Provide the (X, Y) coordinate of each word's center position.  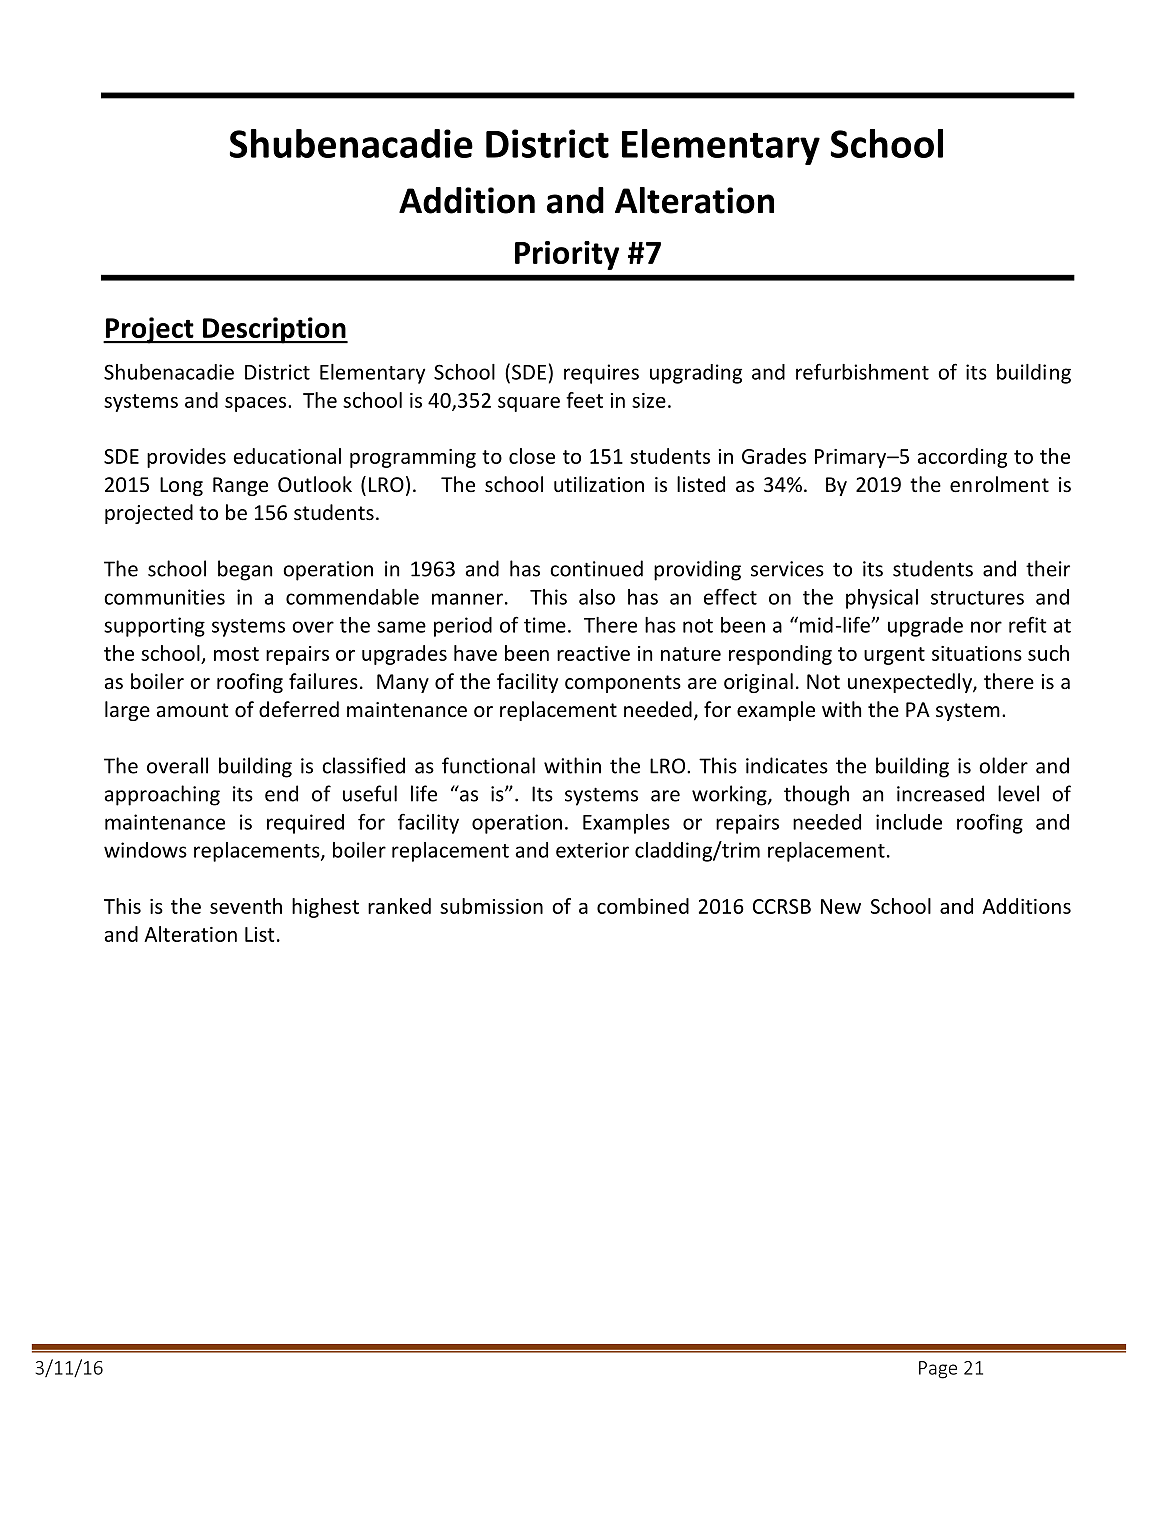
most (236, 654)
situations (977, 653)
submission (491, 906)
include (909, 822)
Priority (567, 255)
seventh (246, 906)
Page (938, 1370)
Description (274, 330)
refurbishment (862, 371)
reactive (593, 653)
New (841, 906)
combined (643, 906)
